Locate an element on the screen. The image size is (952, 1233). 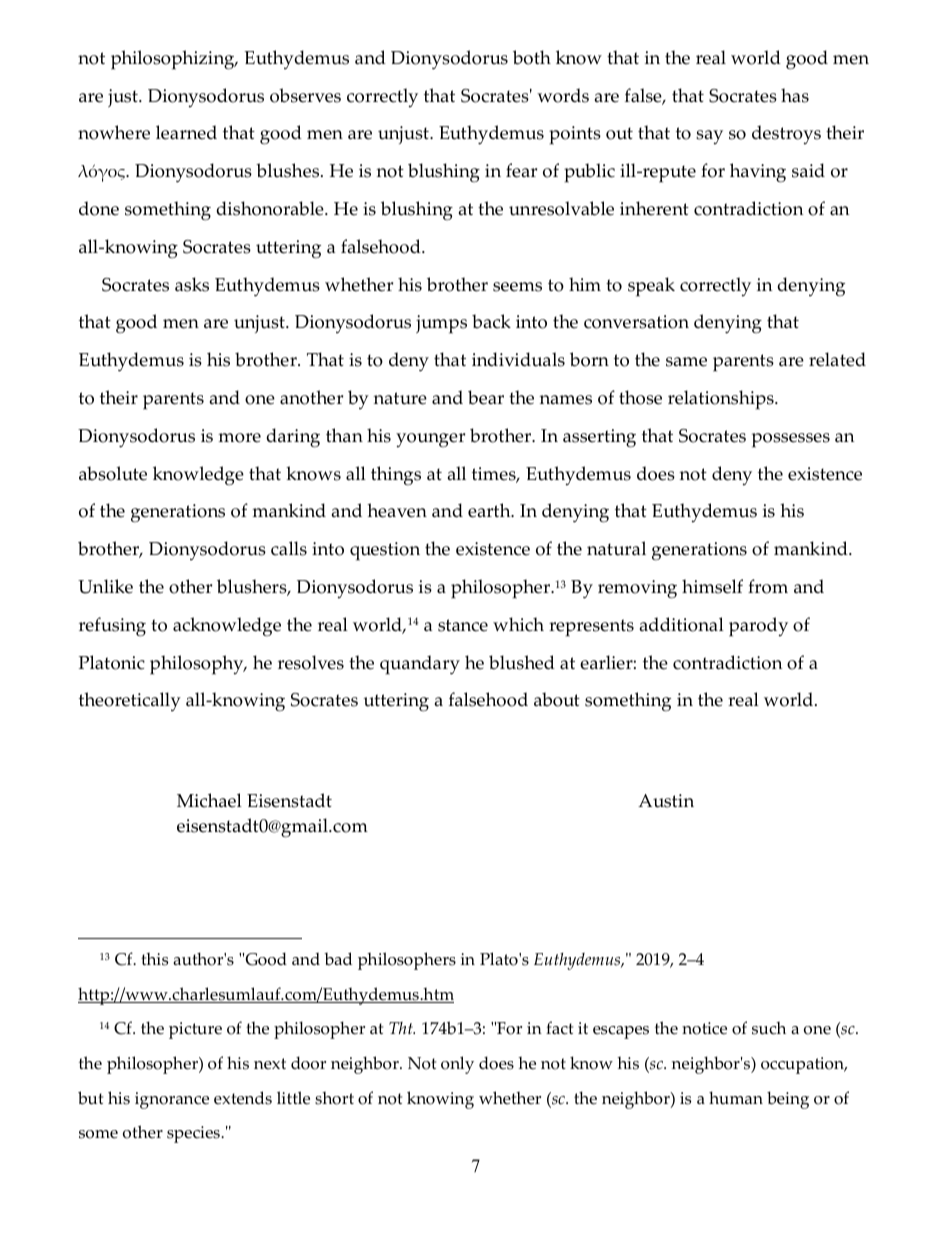
human is located at coordinates (736, 1098).
